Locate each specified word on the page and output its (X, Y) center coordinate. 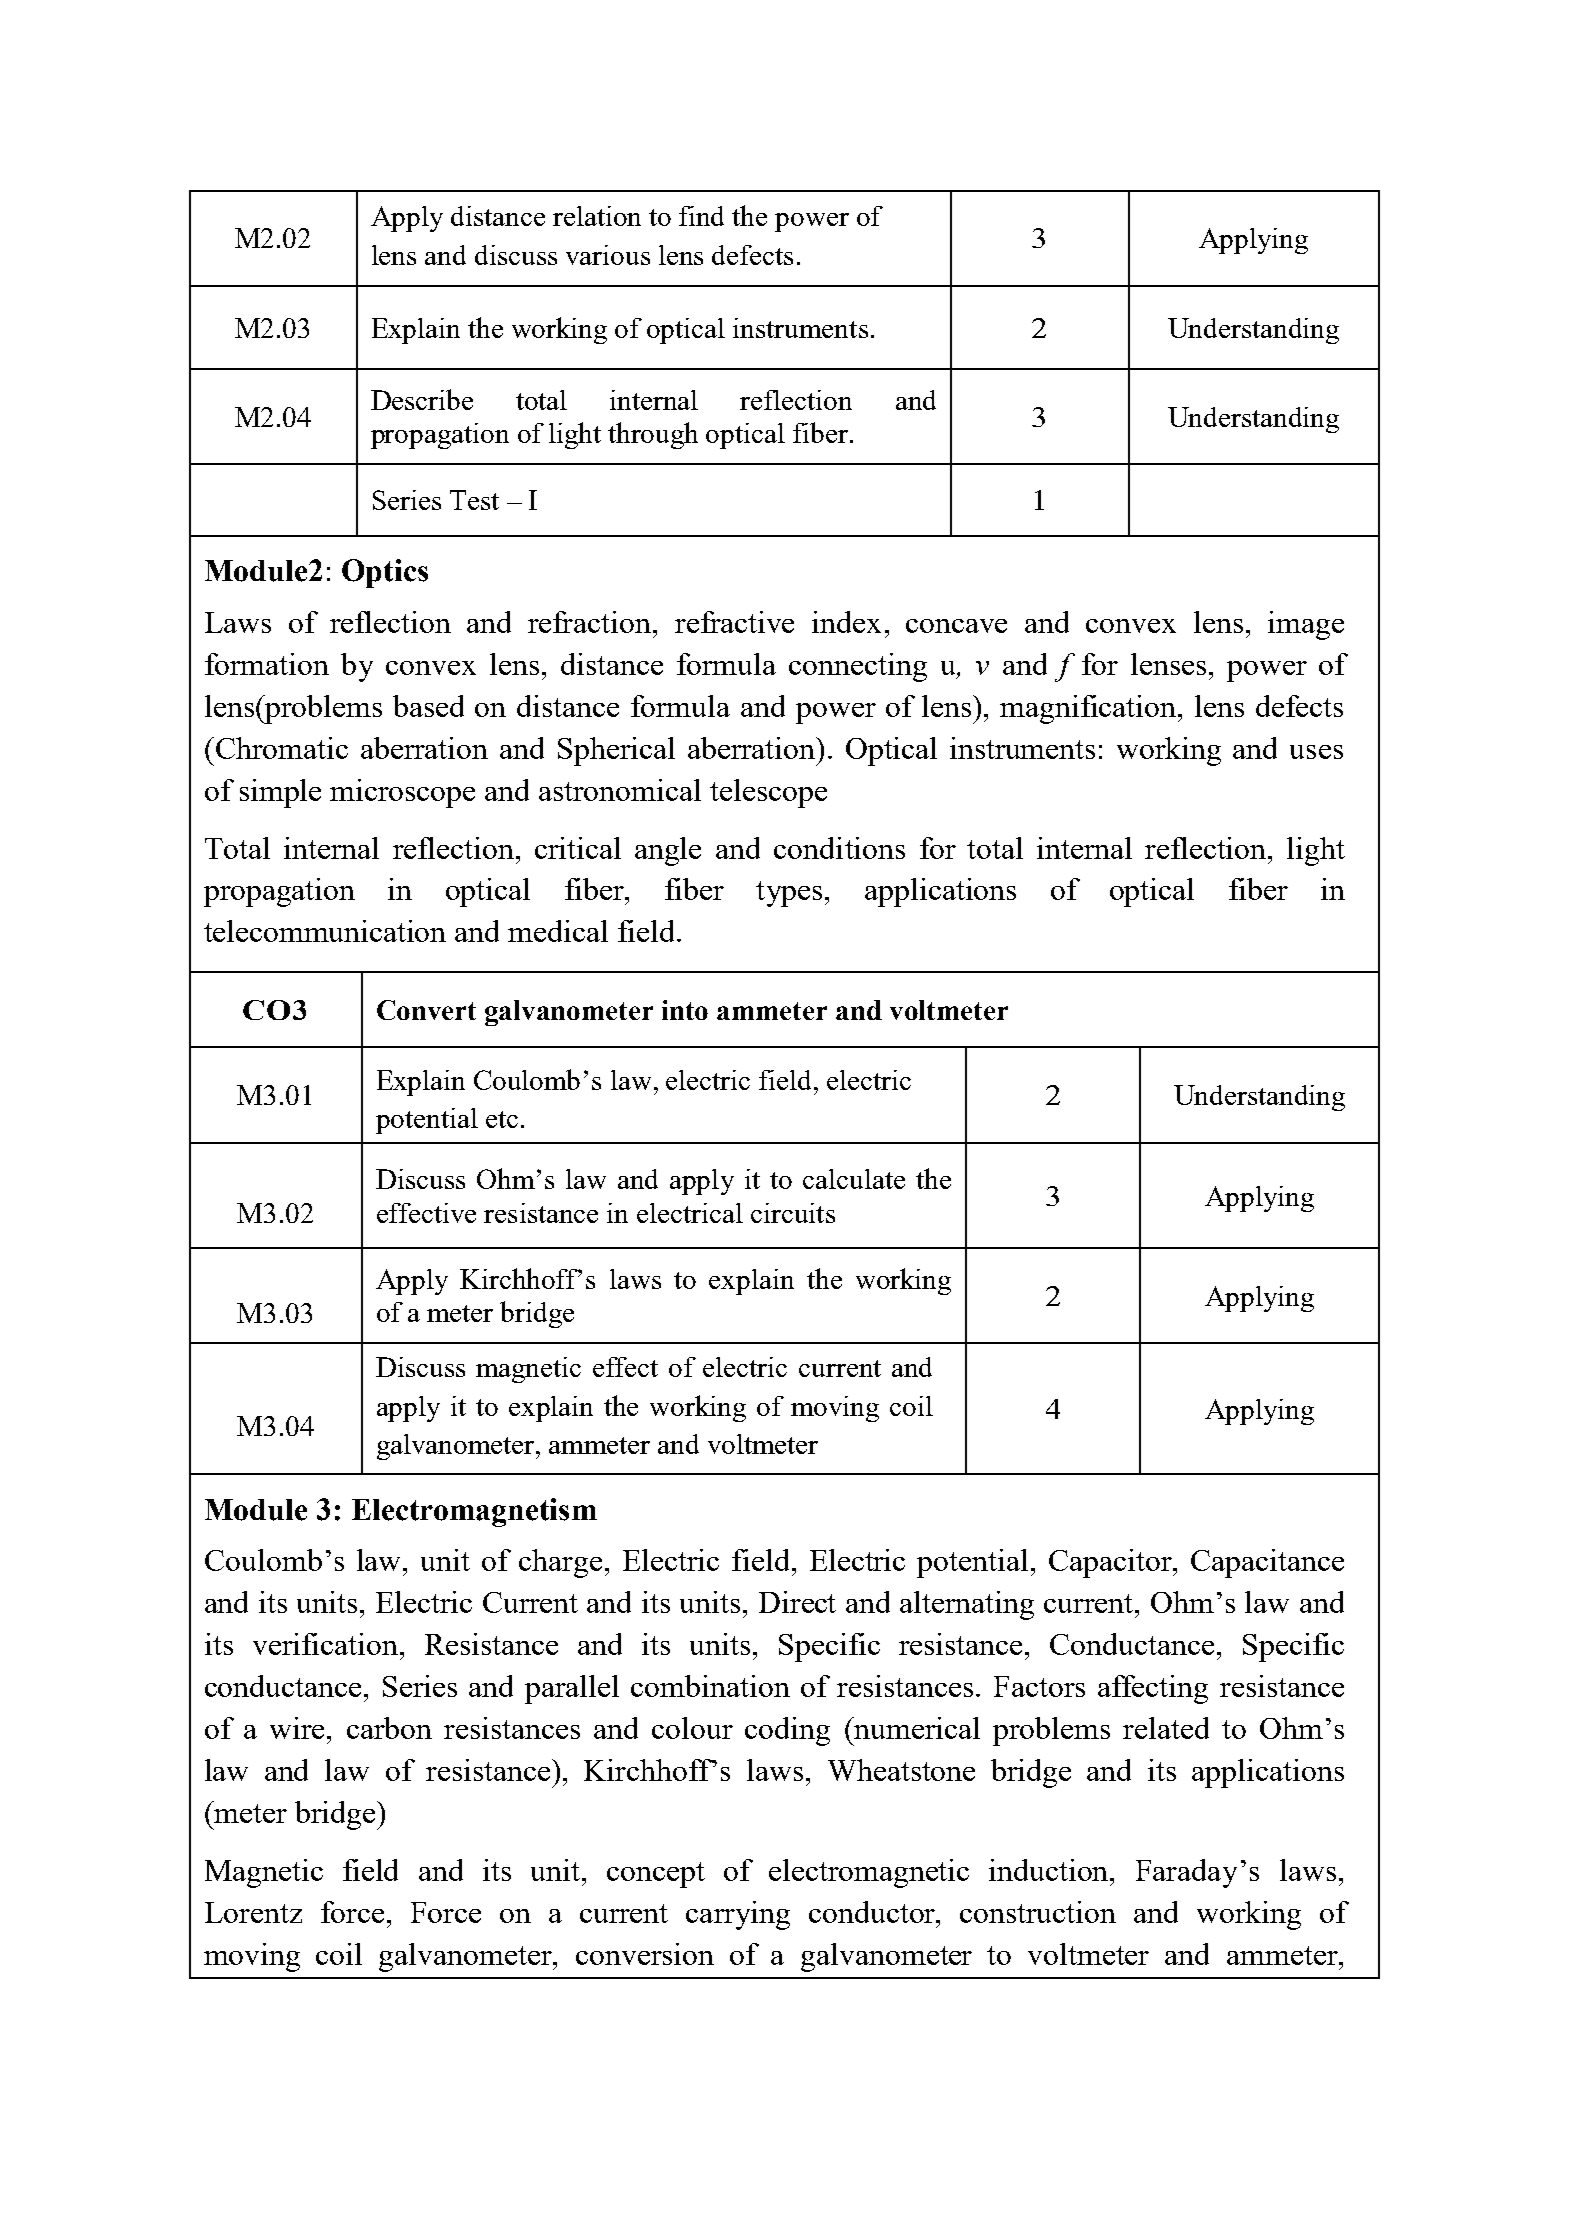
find (701, 216)
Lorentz (253, 1912)
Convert (426, 1010)
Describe (422, 399)
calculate (854, 1179)
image (1306, 625)
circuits (793, 1213)
